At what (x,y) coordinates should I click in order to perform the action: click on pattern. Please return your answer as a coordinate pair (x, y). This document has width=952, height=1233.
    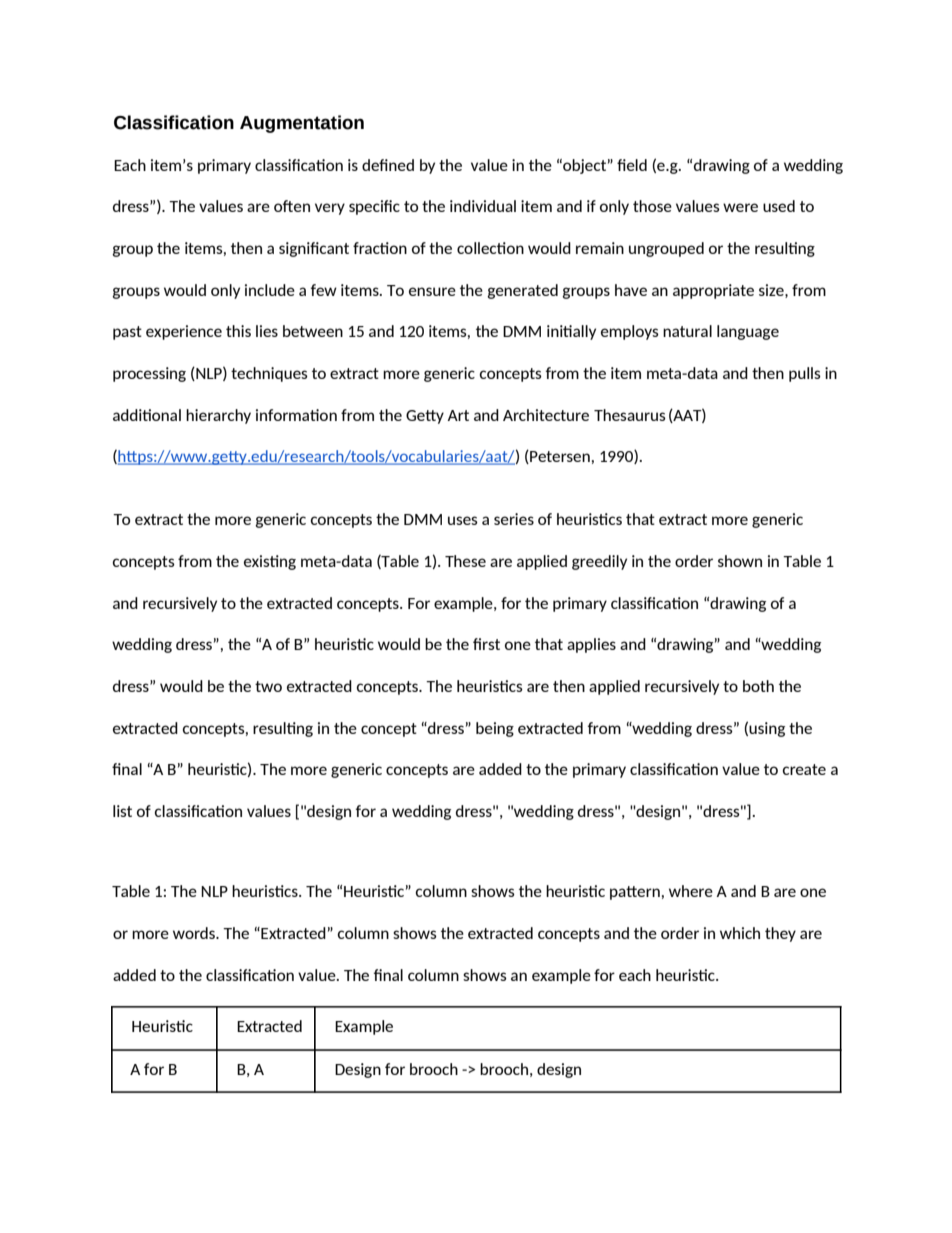
    Looking at the image, I should click on (635, 893).
